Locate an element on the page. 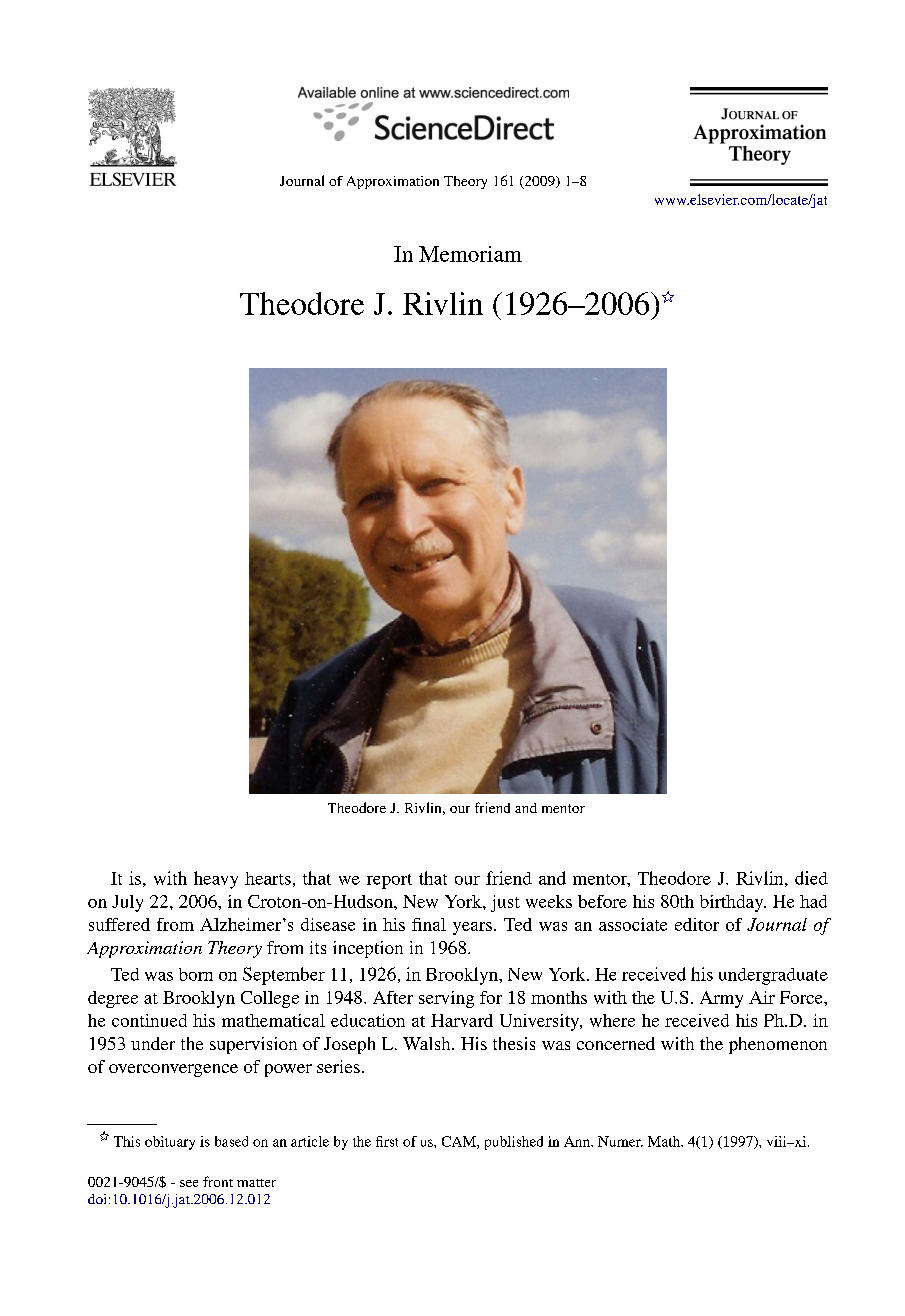 The height and width of the image is (1316, 905). died is located at coordinates (811, 878).
